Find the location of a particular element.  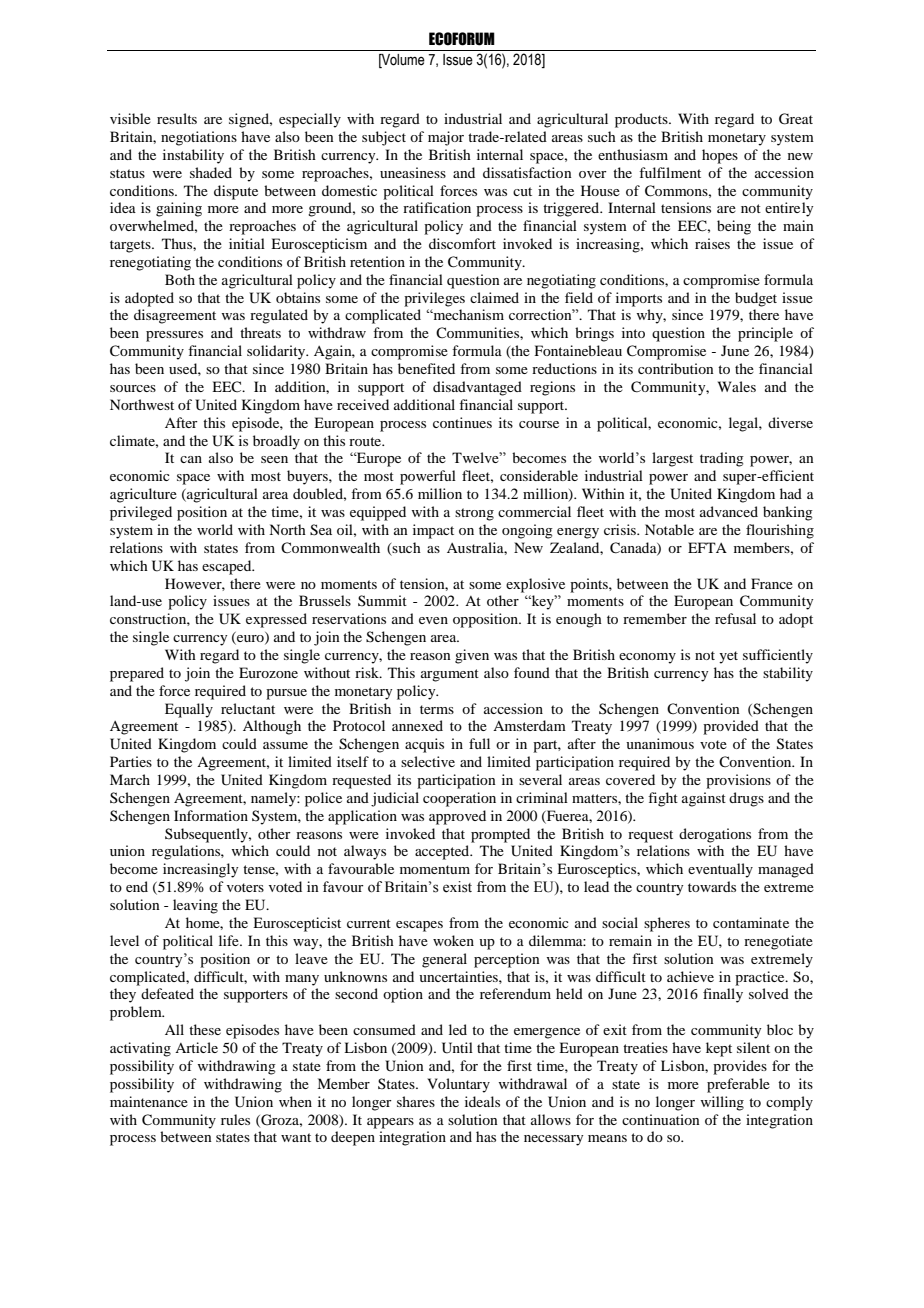

major is located at coordinates (446, 138).
